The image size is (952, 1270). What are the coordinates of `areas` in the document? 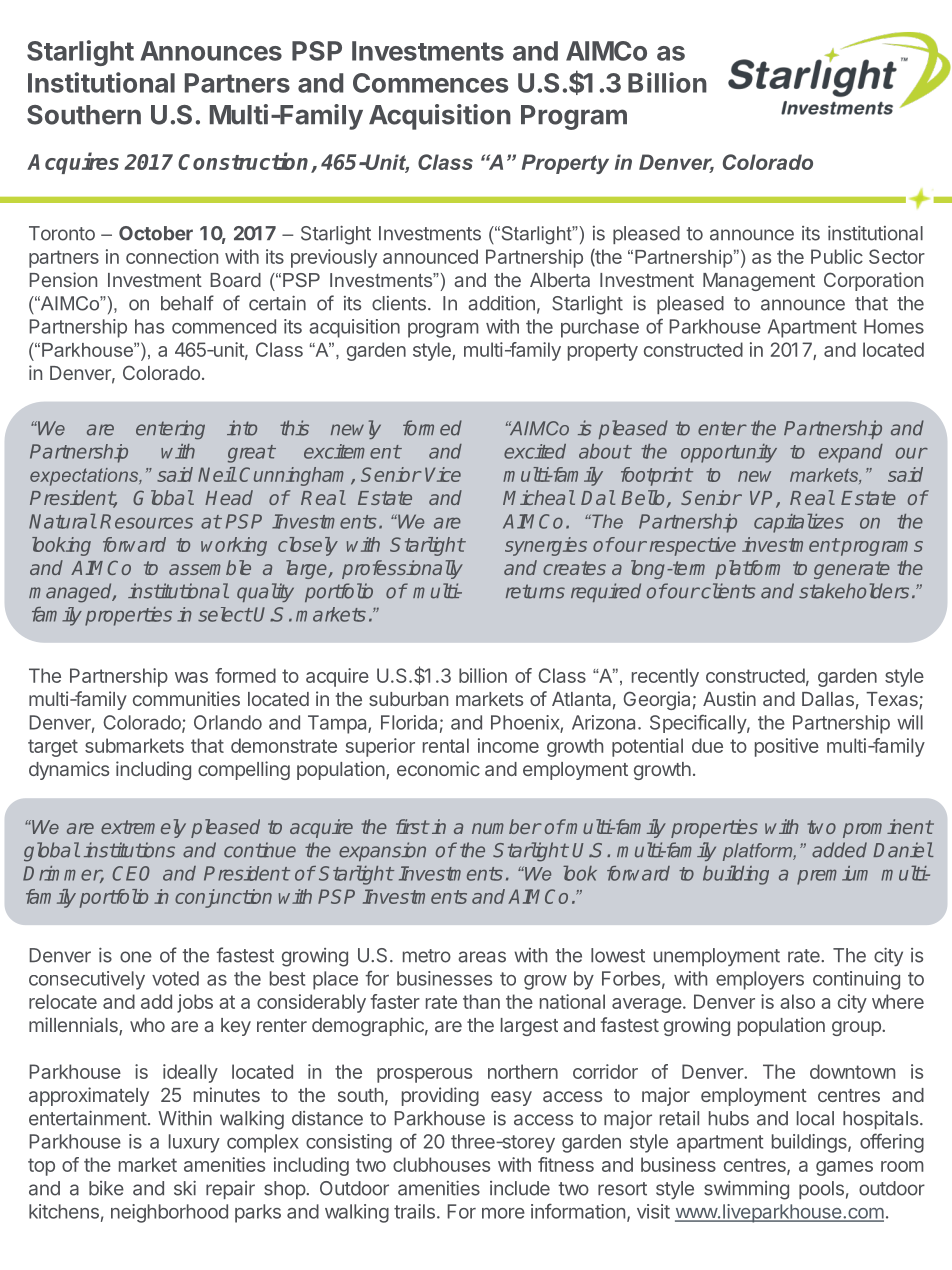 It's located at (482, 957).
